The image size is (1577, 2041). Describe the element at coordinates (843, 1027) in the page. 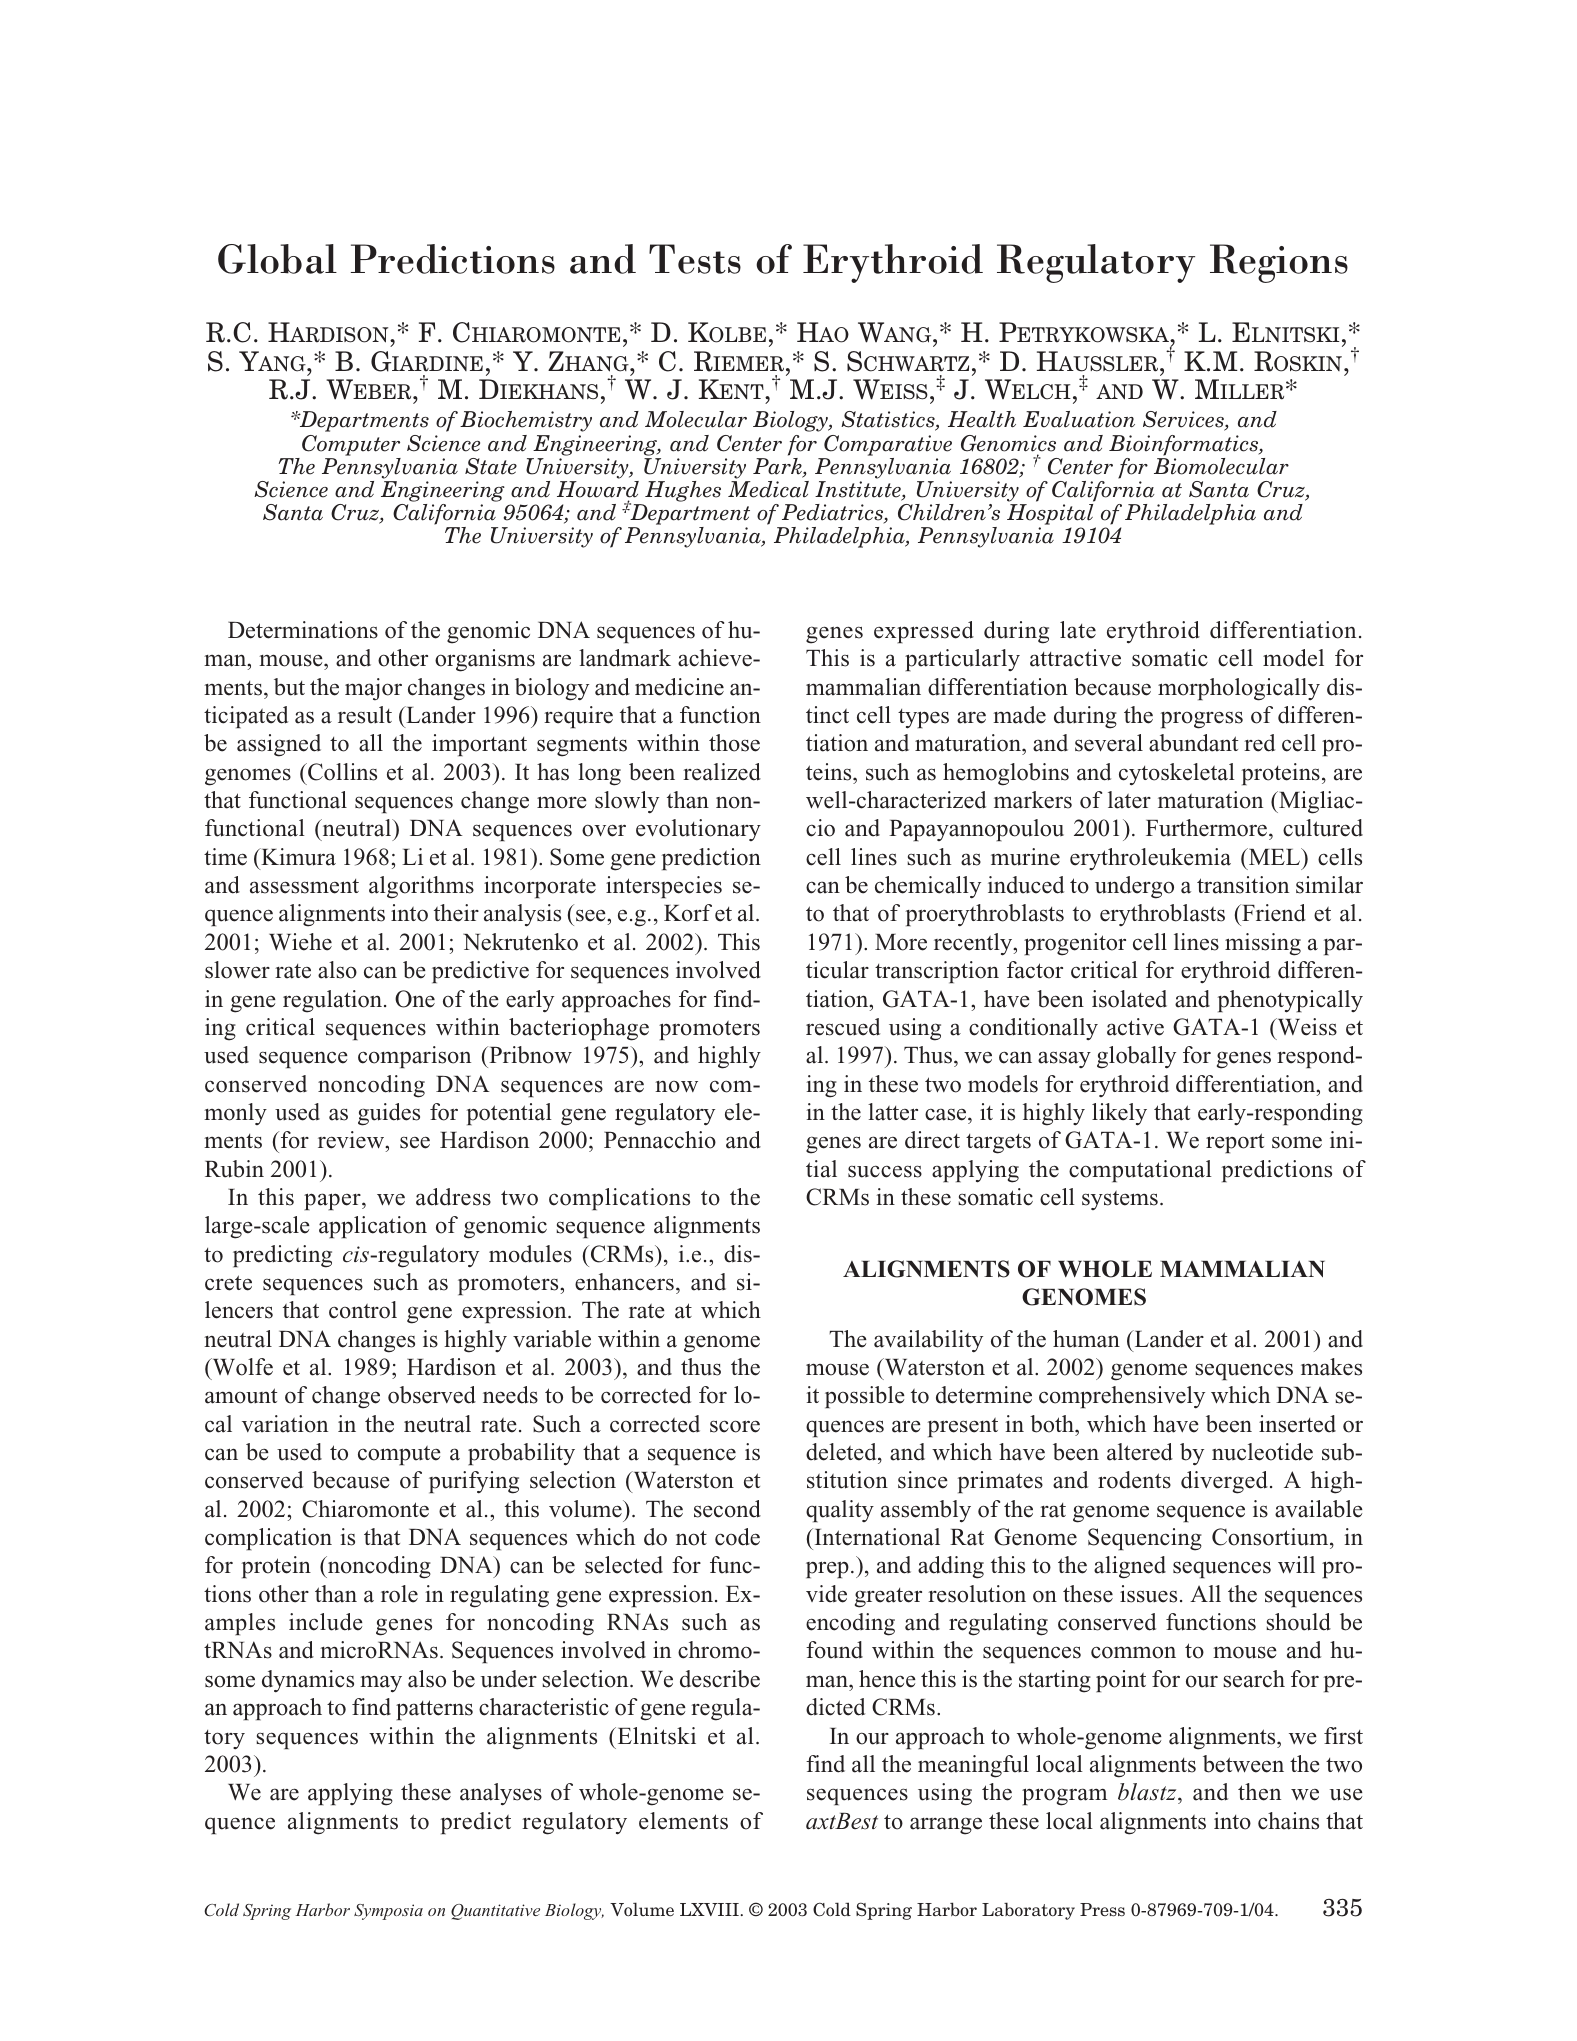

I see `rescued` at that location.
